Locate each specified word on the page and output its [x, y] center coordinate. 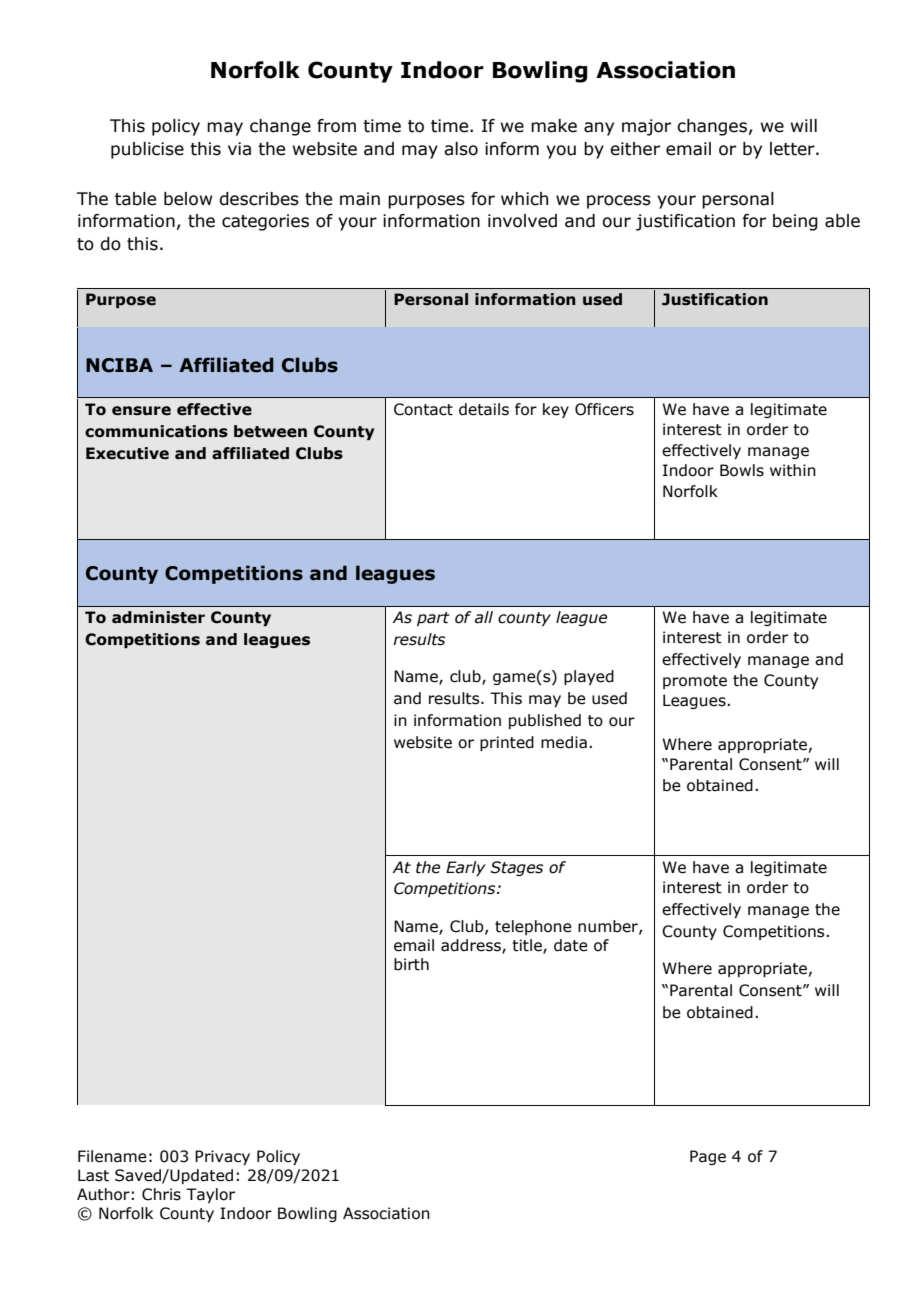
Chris [161, 1194]
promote [695, 682]
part [433, 619]
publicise [147, 150]
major [646, 127]
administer [158, 617]
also [461, 149]
